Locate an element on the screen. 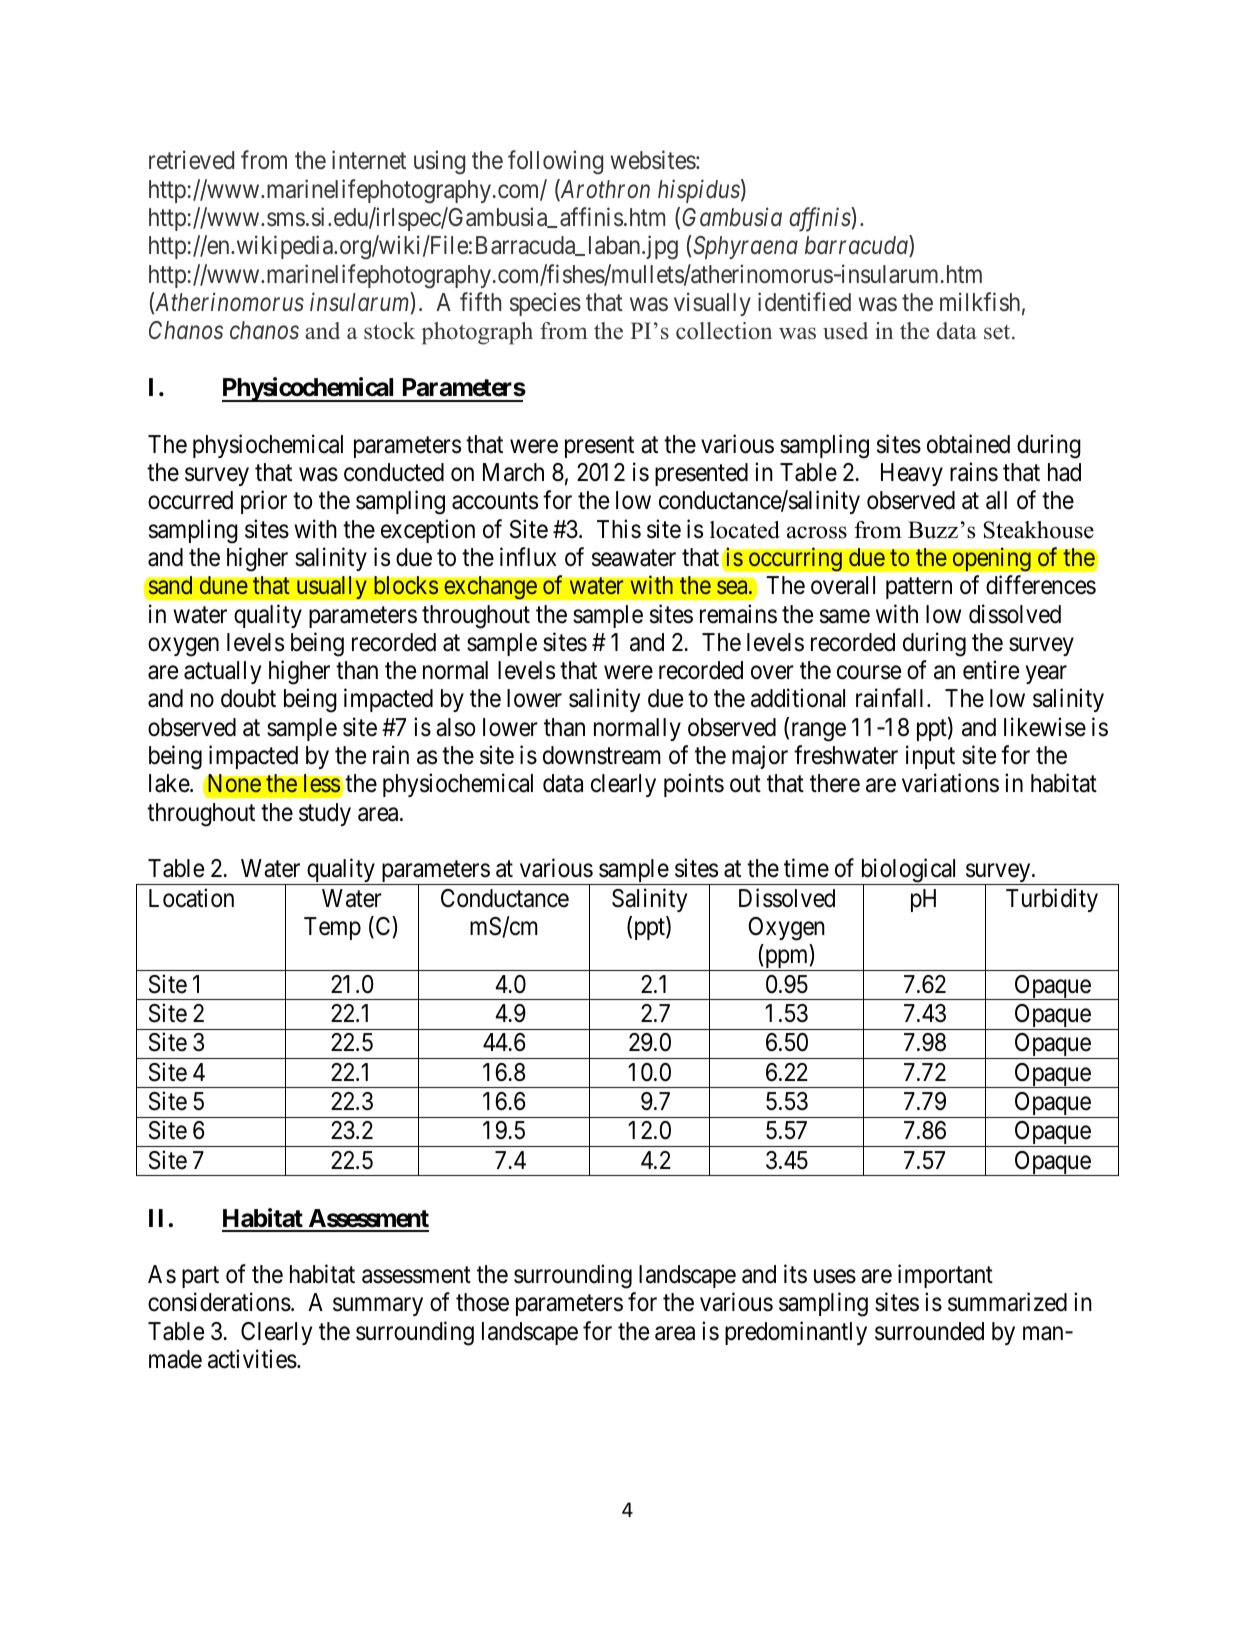  Temp is located at coordinates (332, 928).
